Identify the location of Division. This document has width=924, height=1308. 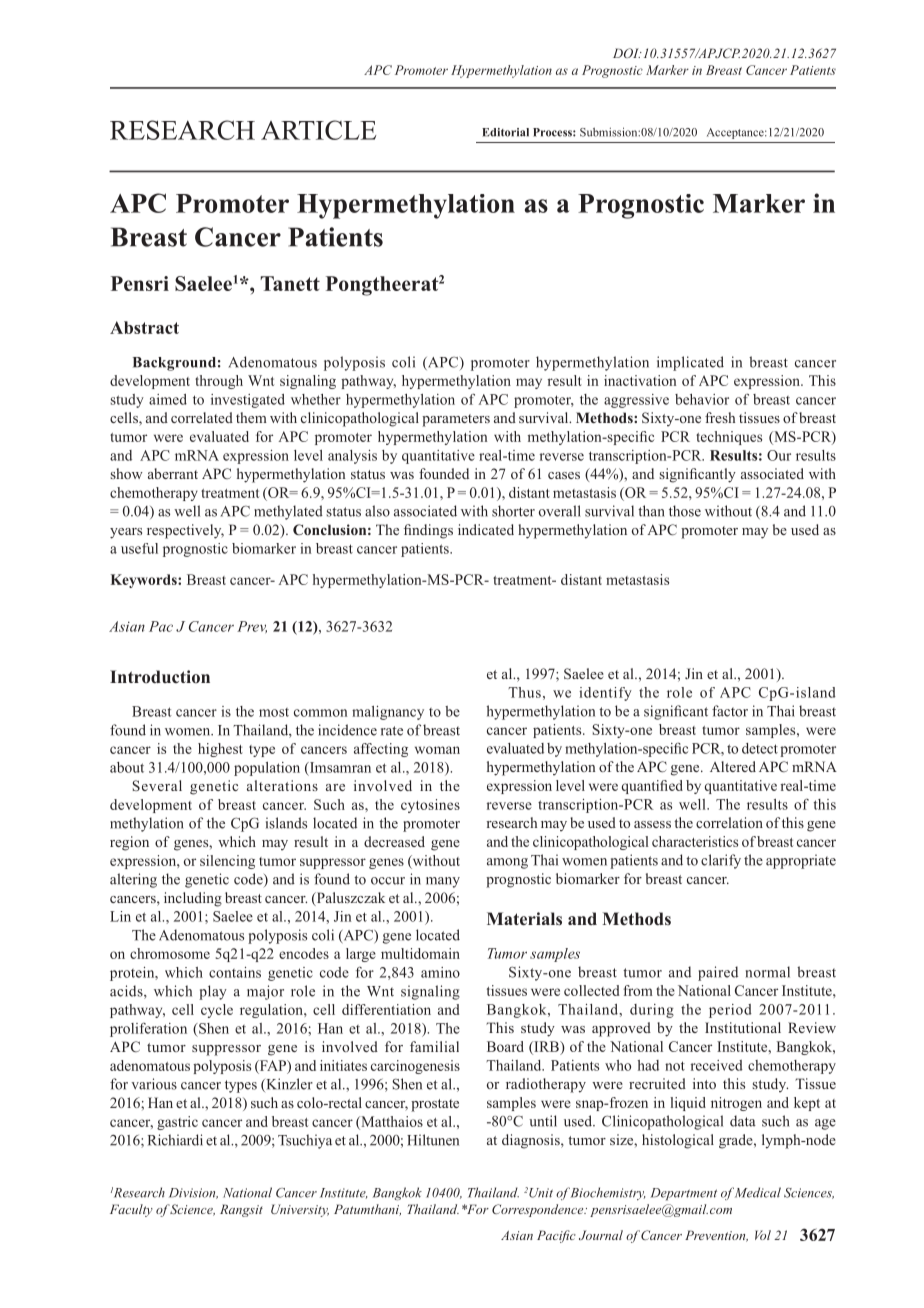
(193, 1193).
